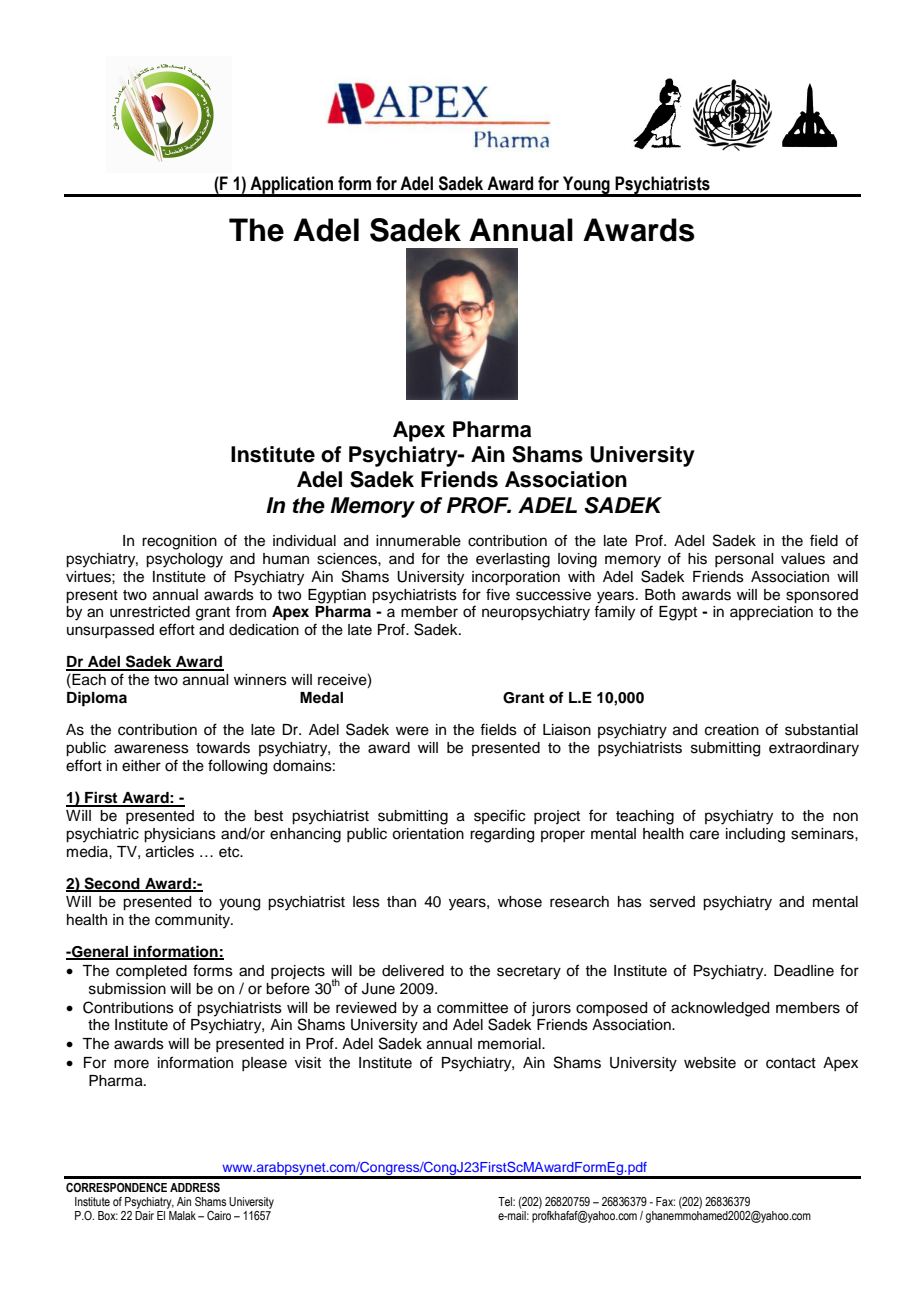 The image size is (924, 1308). Describe the element at coordinates (744, 560) in the page. I see `personal` at that location.
